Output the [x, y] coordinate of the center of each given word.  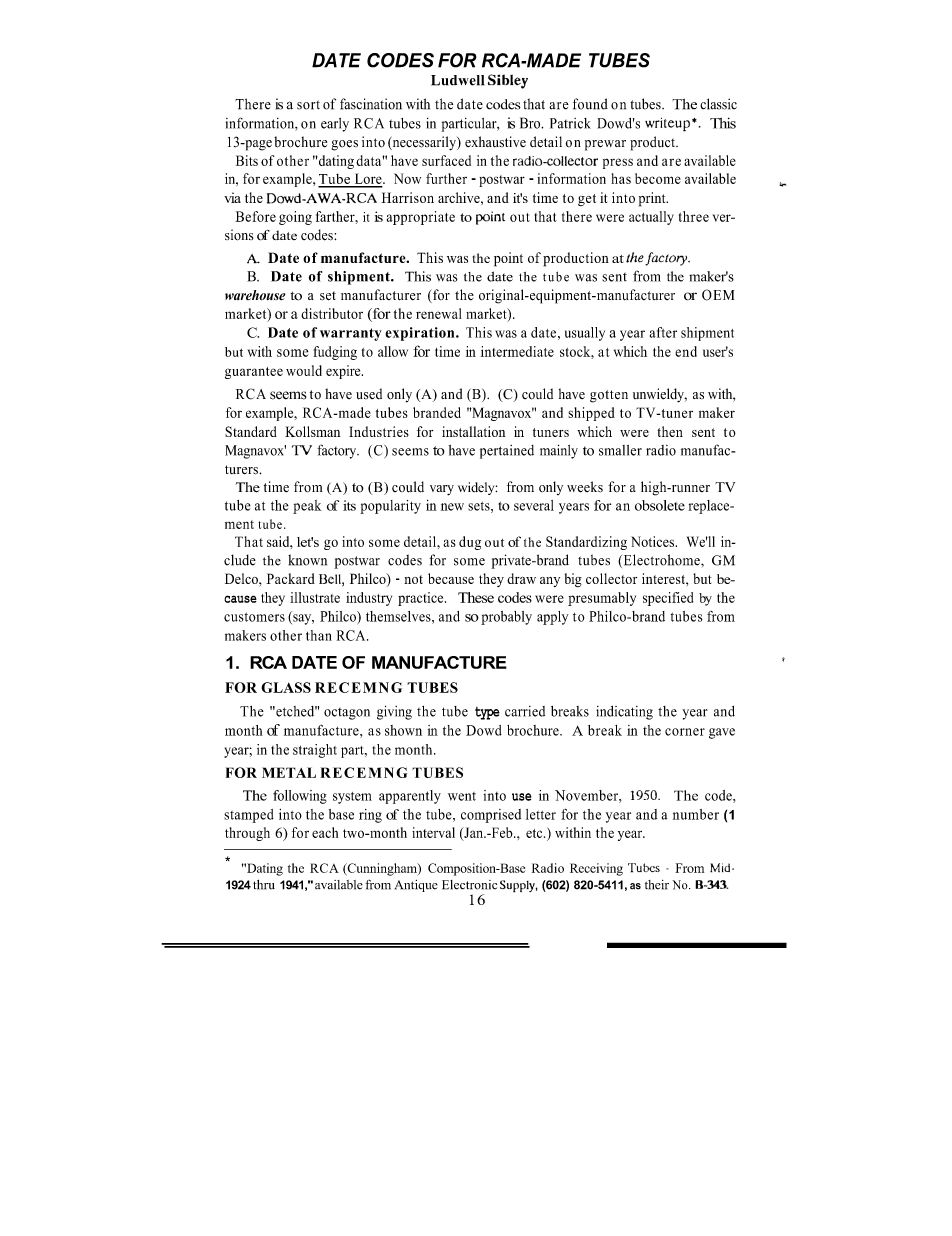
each [325, 832]
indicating [624, 712]
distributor [332, 313]
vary [442, 490]
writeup [667, 124]
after [663, 332]
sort [308, 105]
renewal [439, 313]
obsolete [660, 505]
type [487, 713]
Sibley [508, 81]
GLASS [286, 687]
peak [307, 507]
